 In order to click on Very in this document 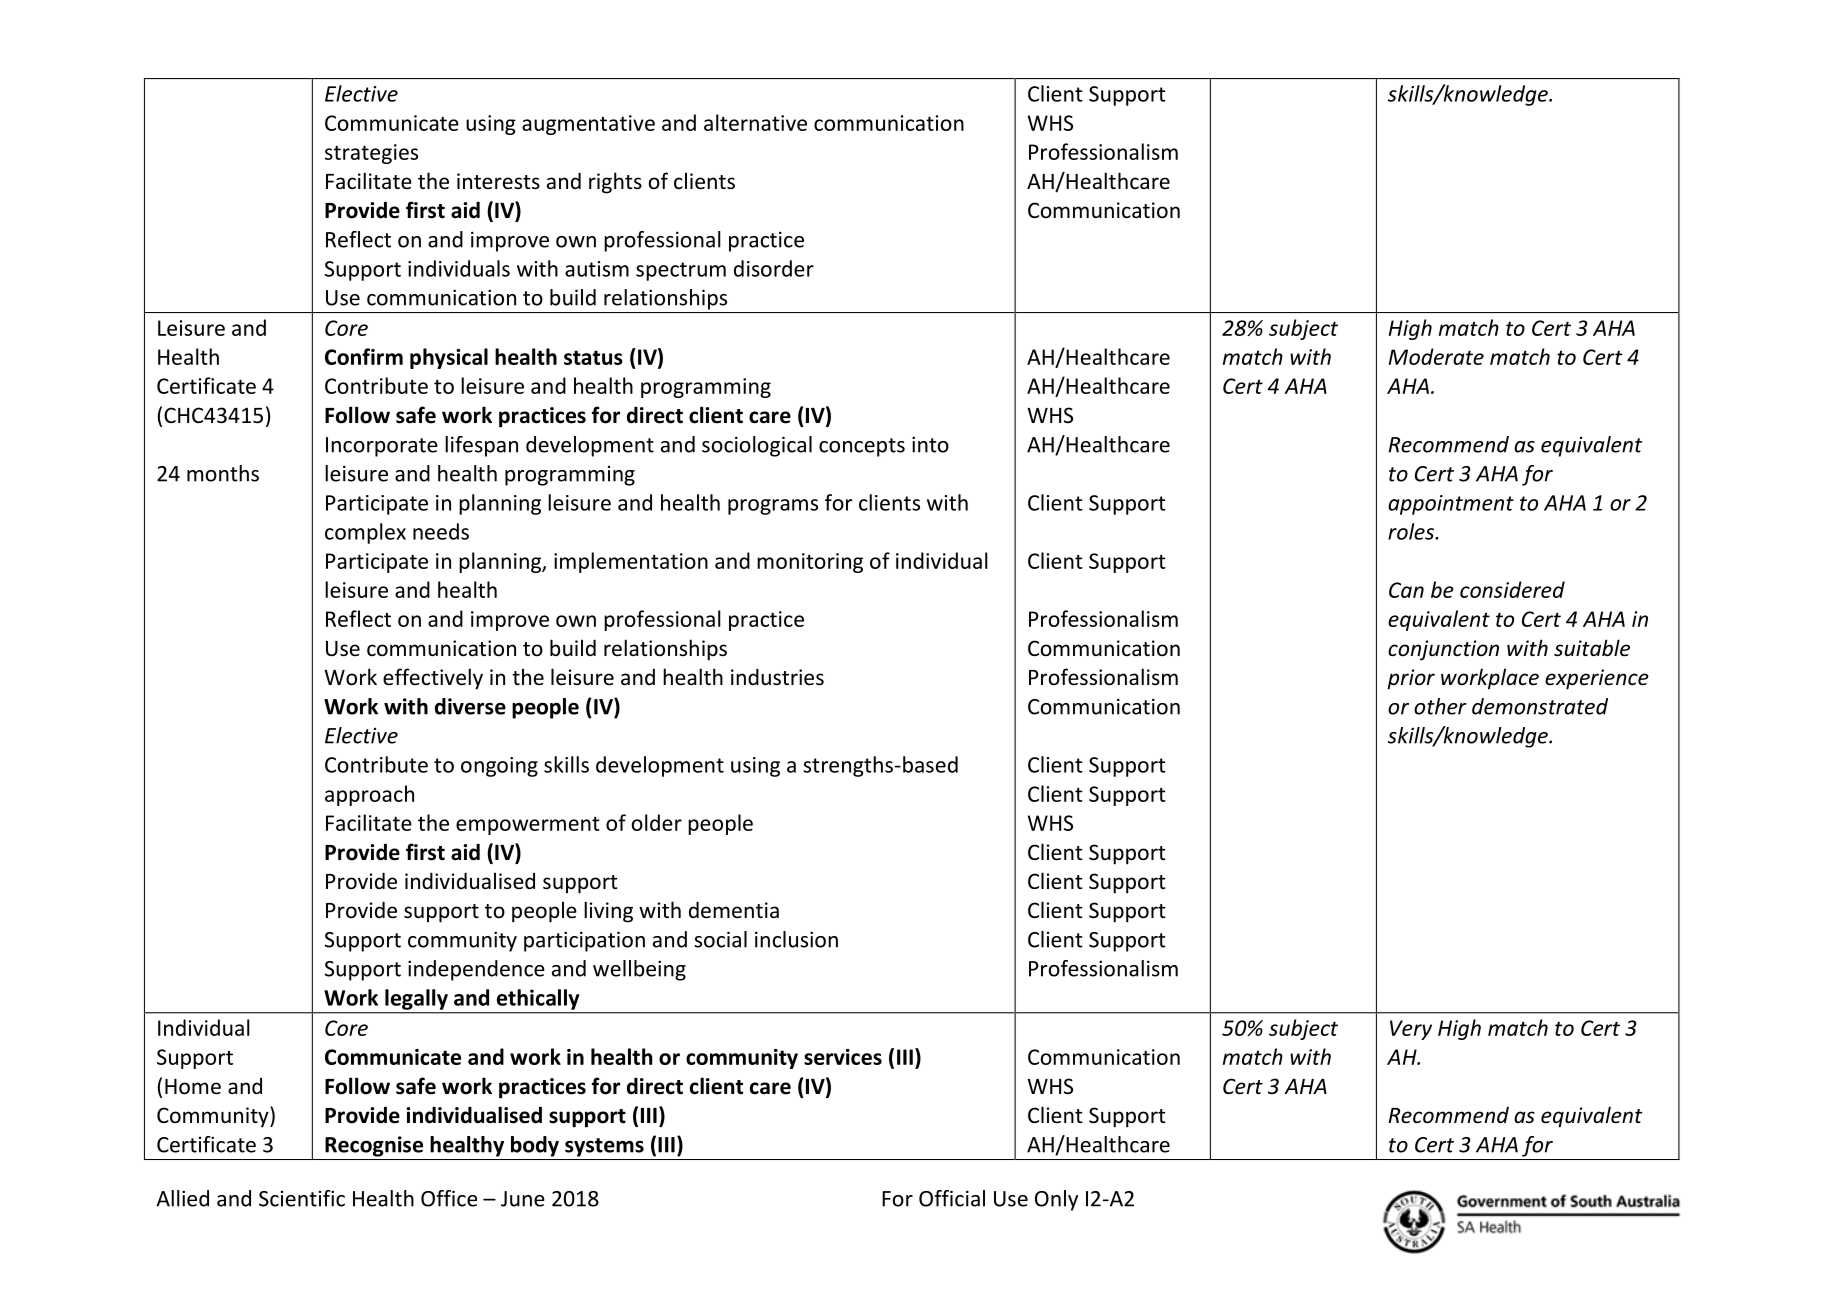, I will do `click(1411, 1030)`.
